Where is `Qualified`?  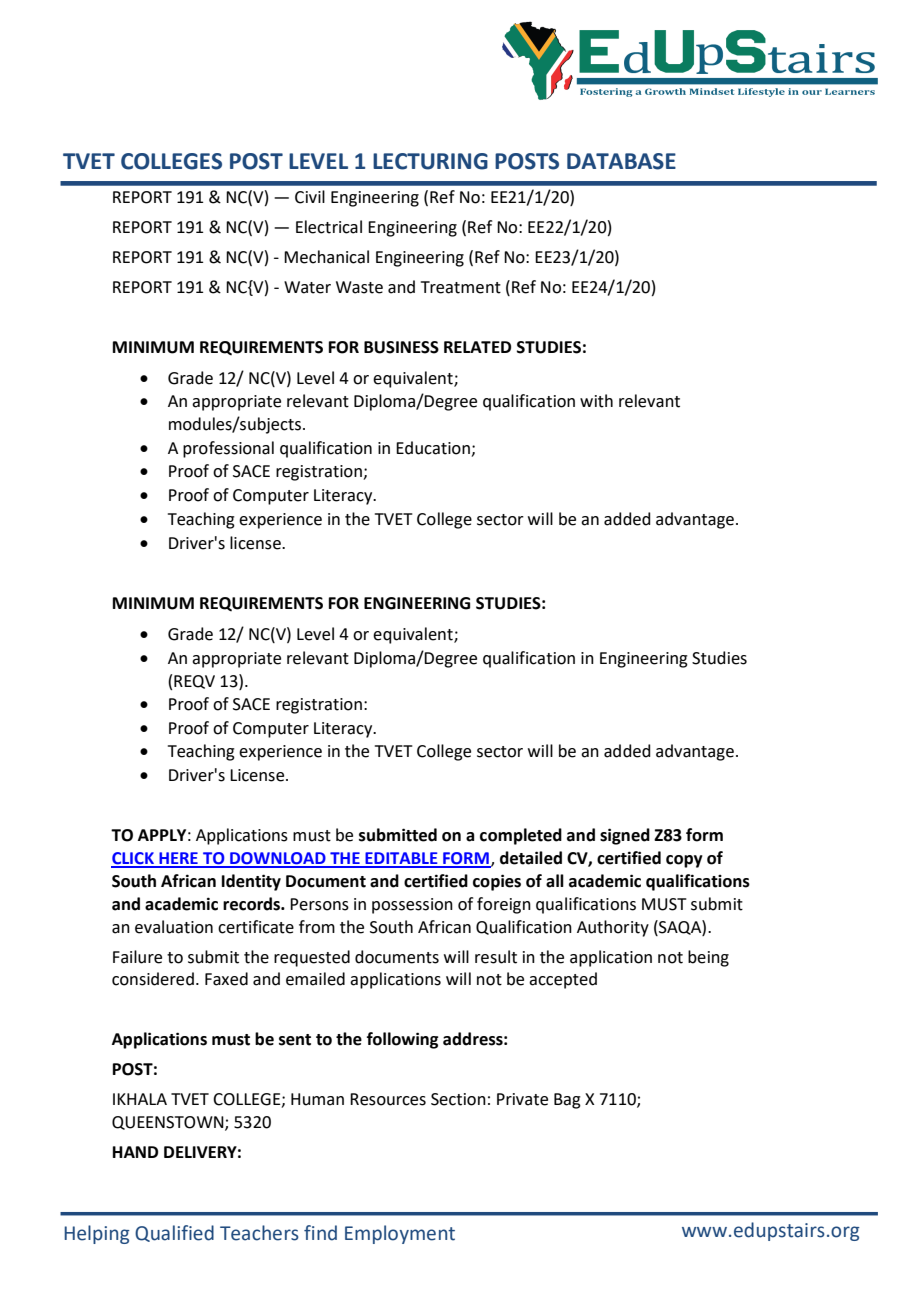 Qualified is located at coordinates (174, 1233).
